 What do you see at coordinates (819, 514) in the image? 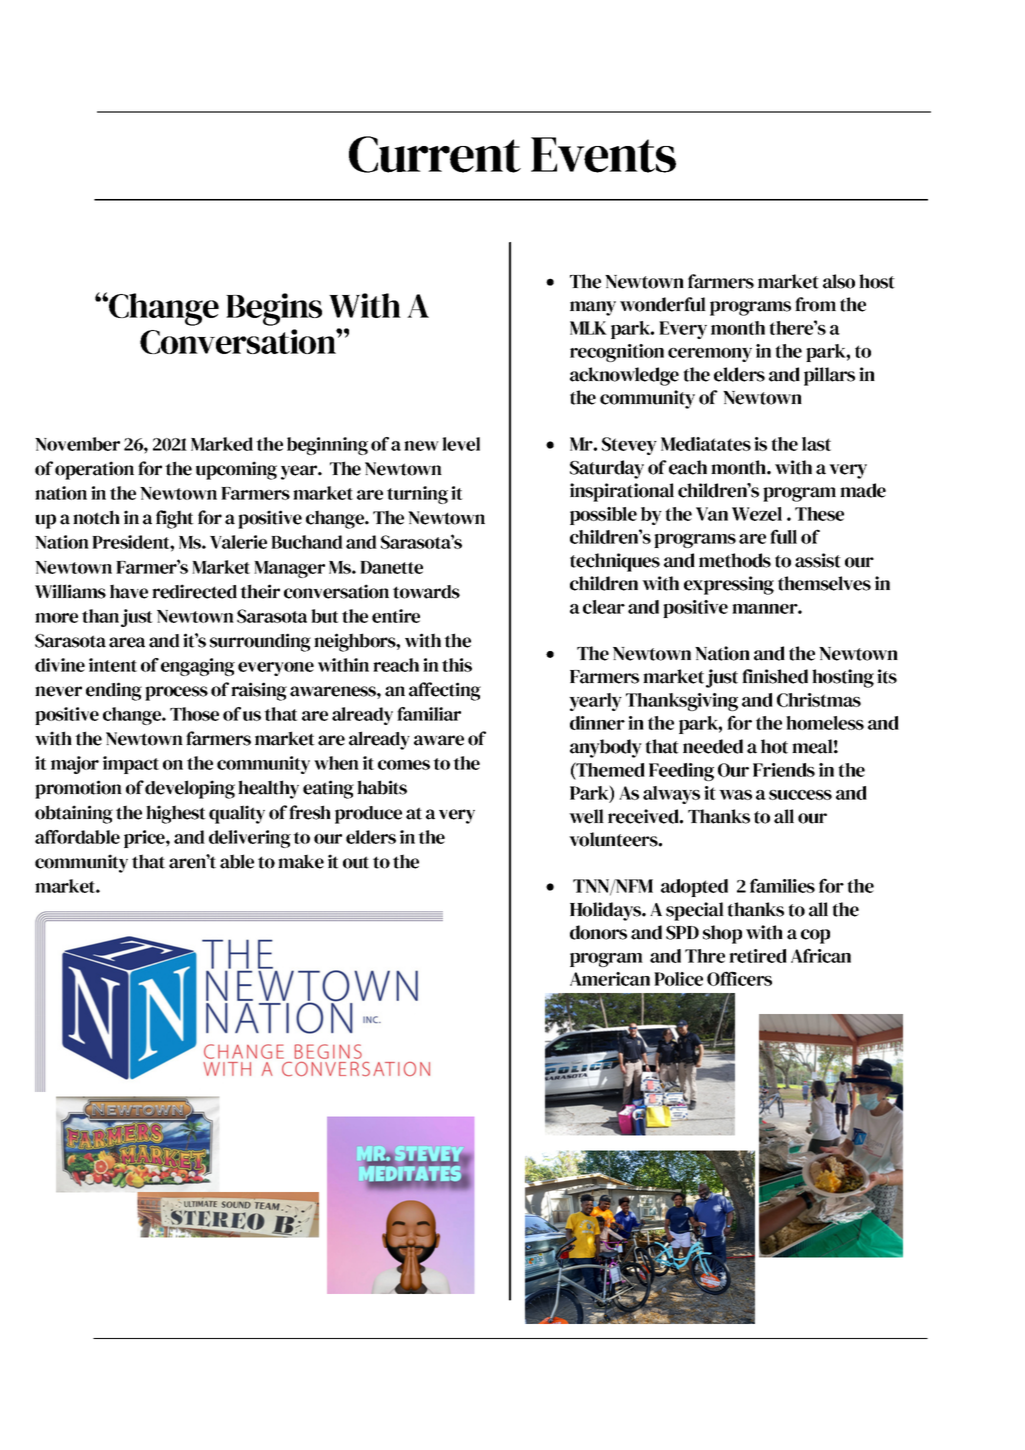
I see `These` at bounding box center [819, 514].
